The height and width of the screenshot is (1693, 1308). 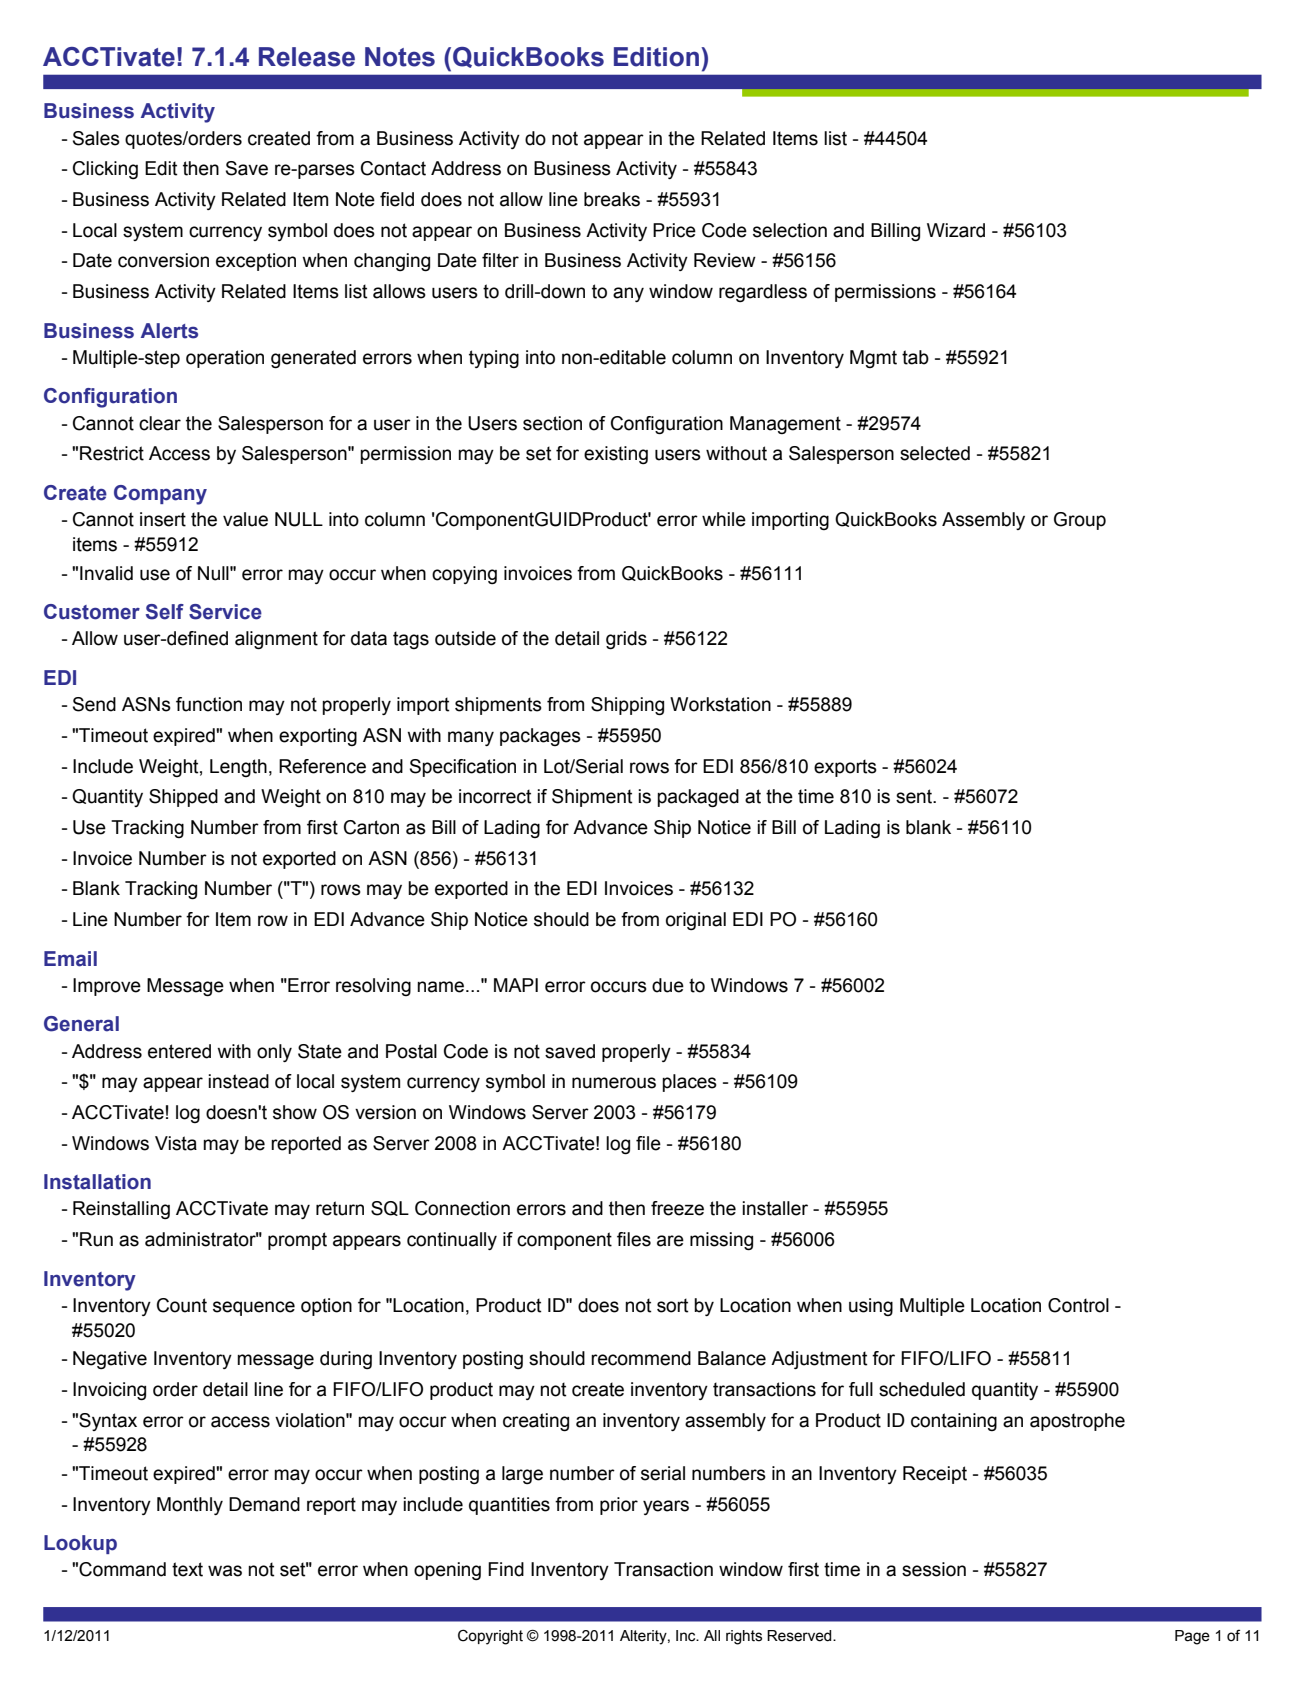 What do you see at coordinates (612, 199) in the screenshot?
I see `breaks` at bounding box center [612, 199].
